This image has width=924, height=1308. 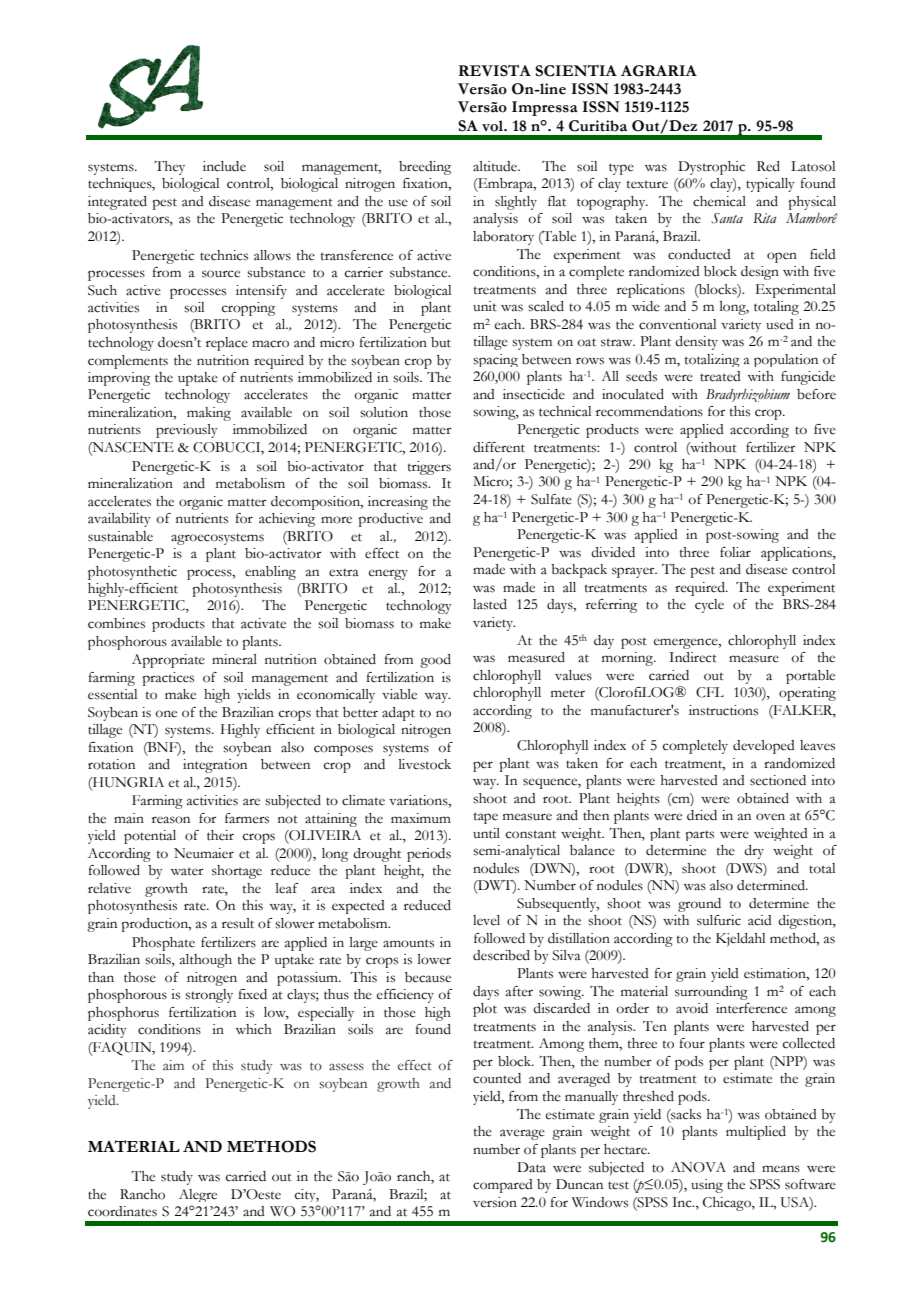 What do you see at coordinates (711, 168) in the image?
I see `Dystrophic` at bounding box center [711, 168].
